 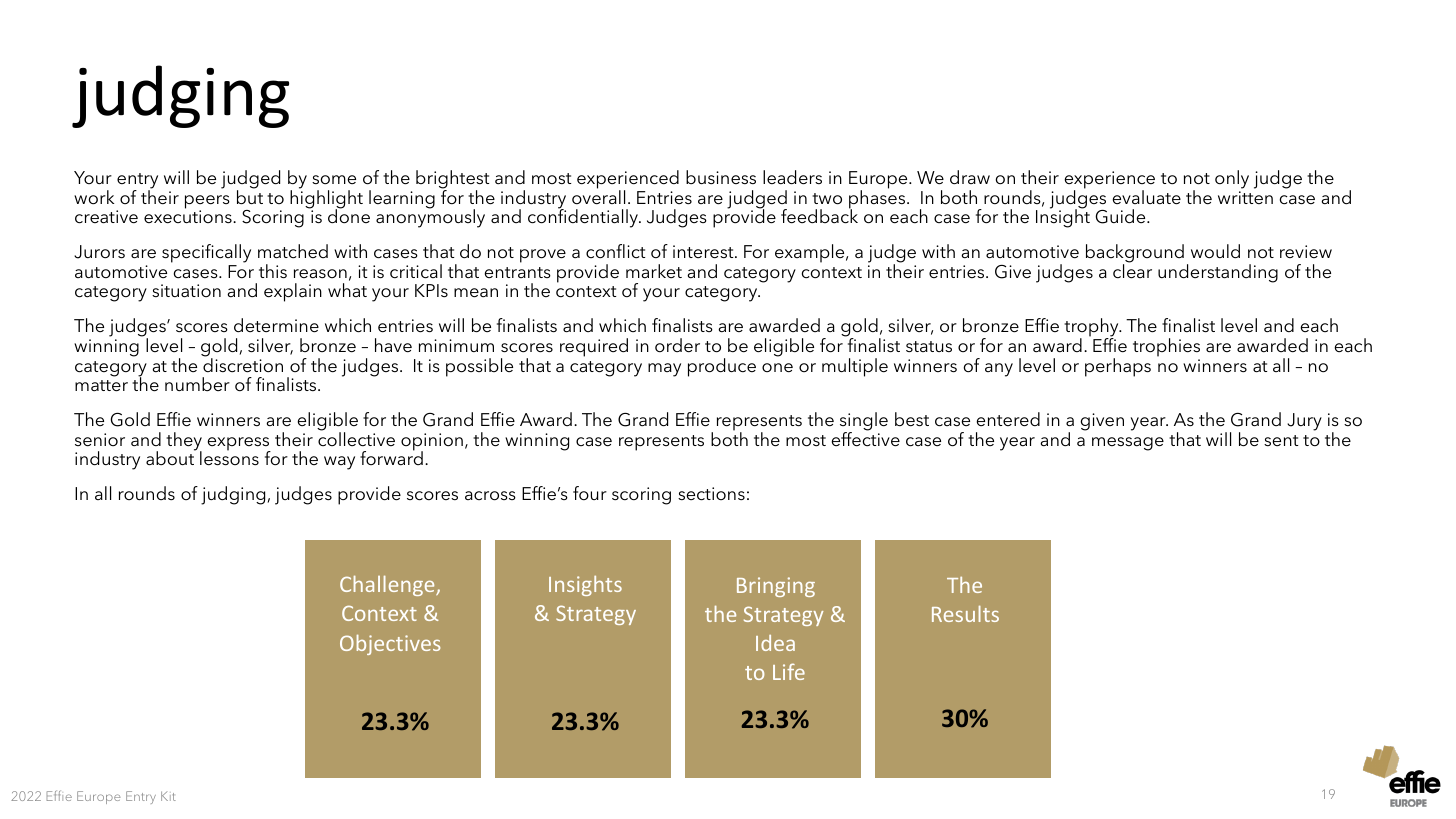 I want to click on Kit, so click(x=168, y=796).
